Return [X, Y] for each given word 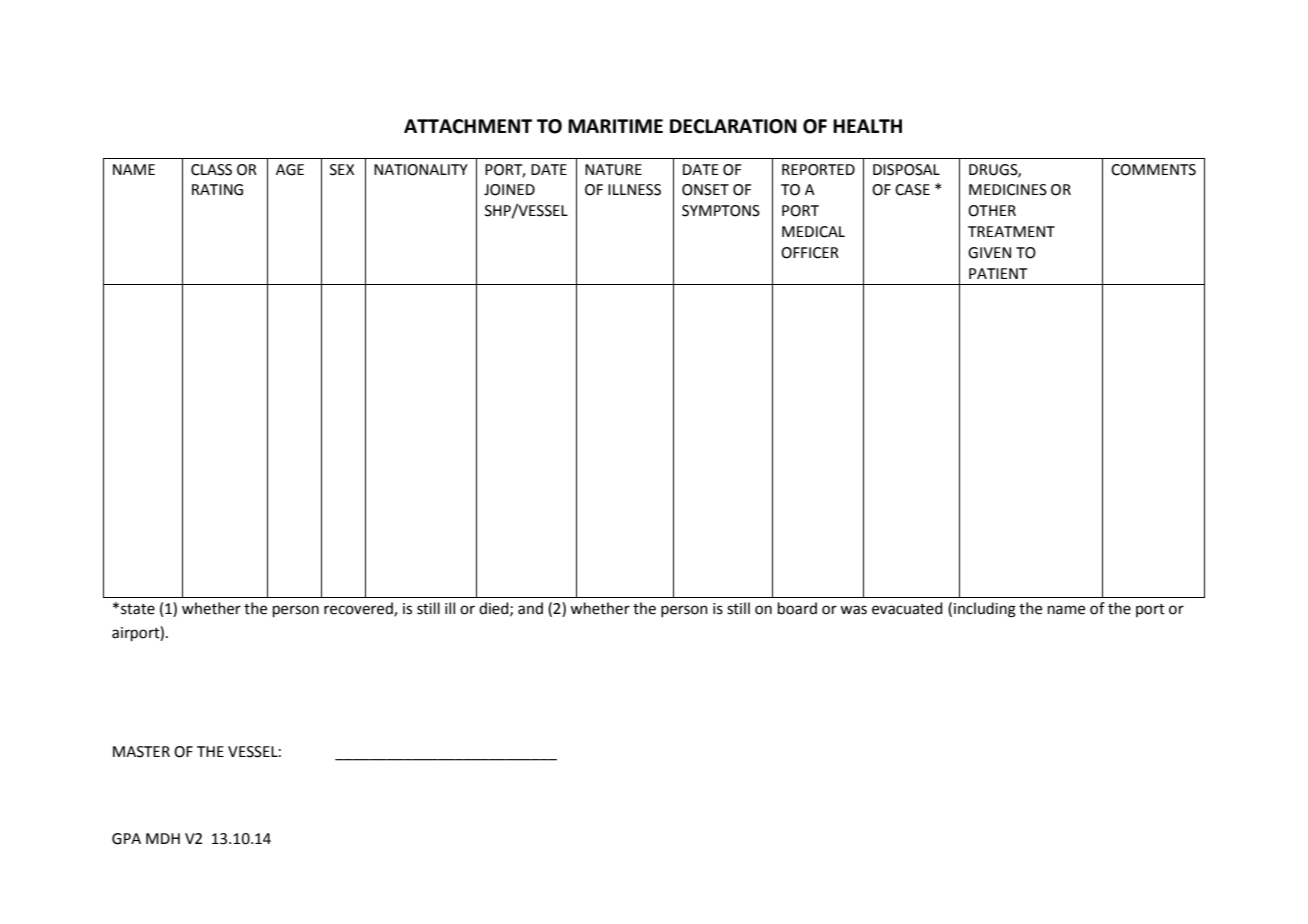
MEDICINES [1008, 190]
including [985, 610]
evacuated [907, 608]
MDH [163, 838]
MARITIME [615, 126]
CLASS [211, 170]
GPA [126, 839]
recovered [359, 609]
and [530, 608]
